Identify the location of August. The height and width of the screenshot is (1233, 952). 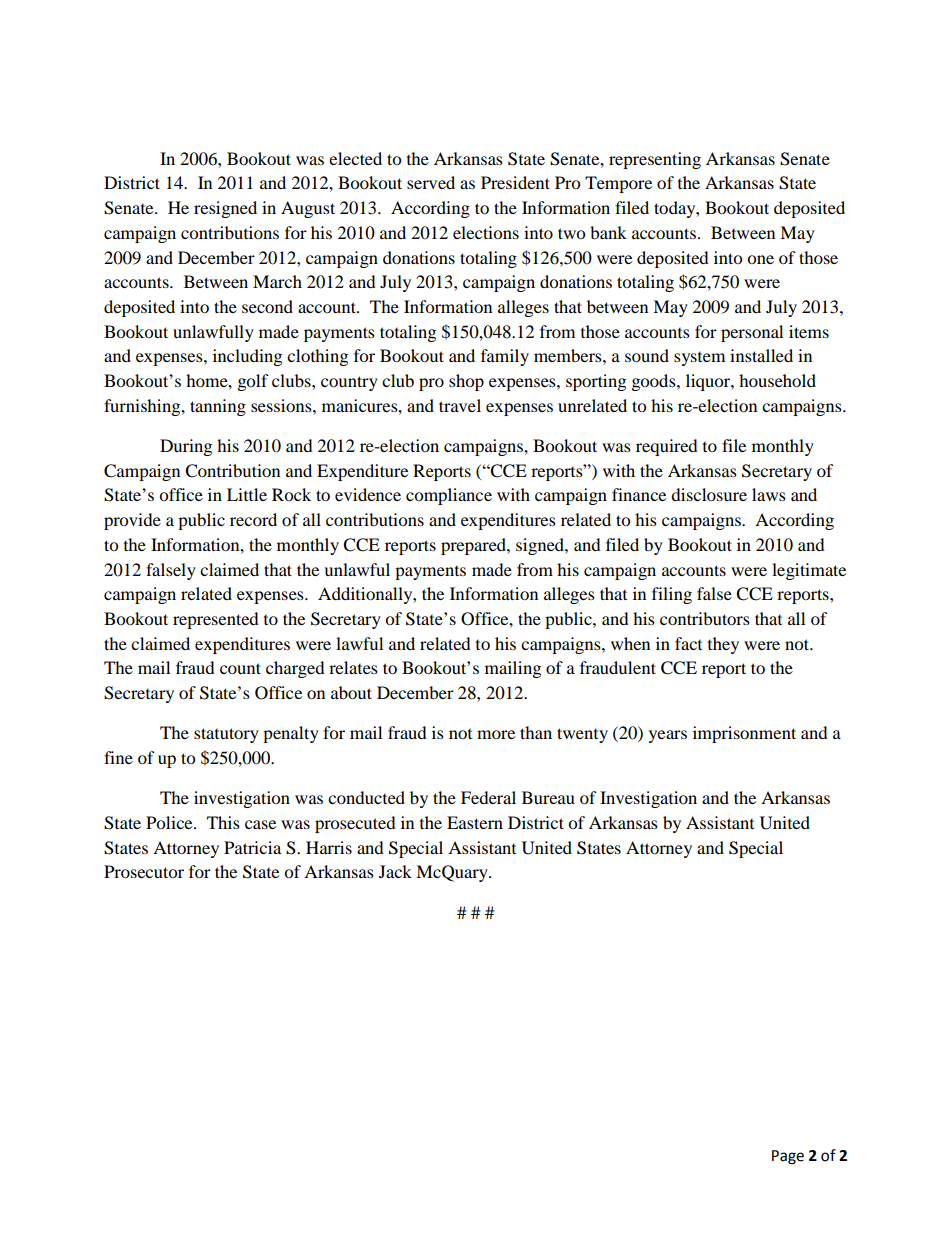
(308, 209).
